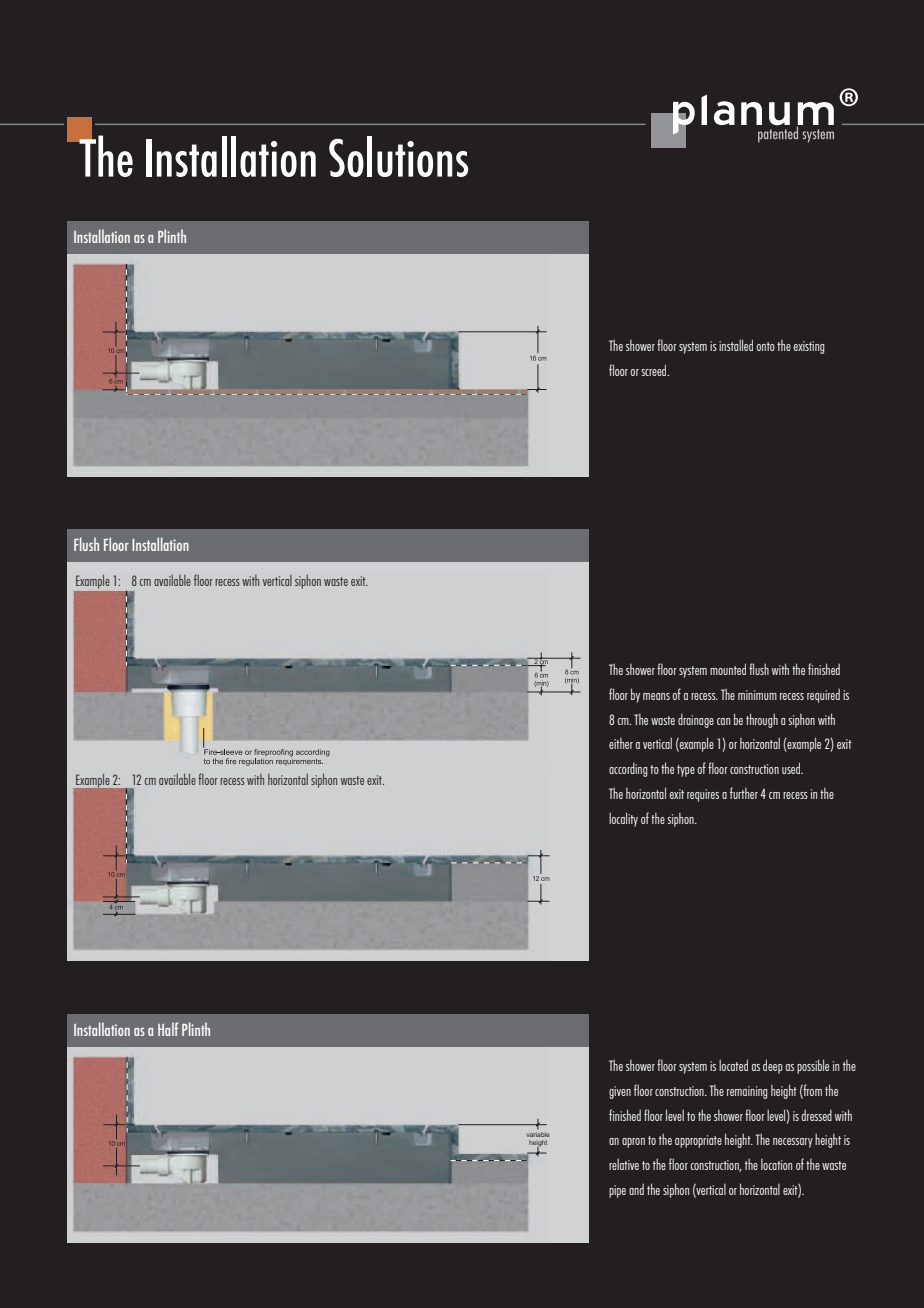 The height and width of the screenshot is (1308, 924). I want to click on screed, so click(655, 370).
